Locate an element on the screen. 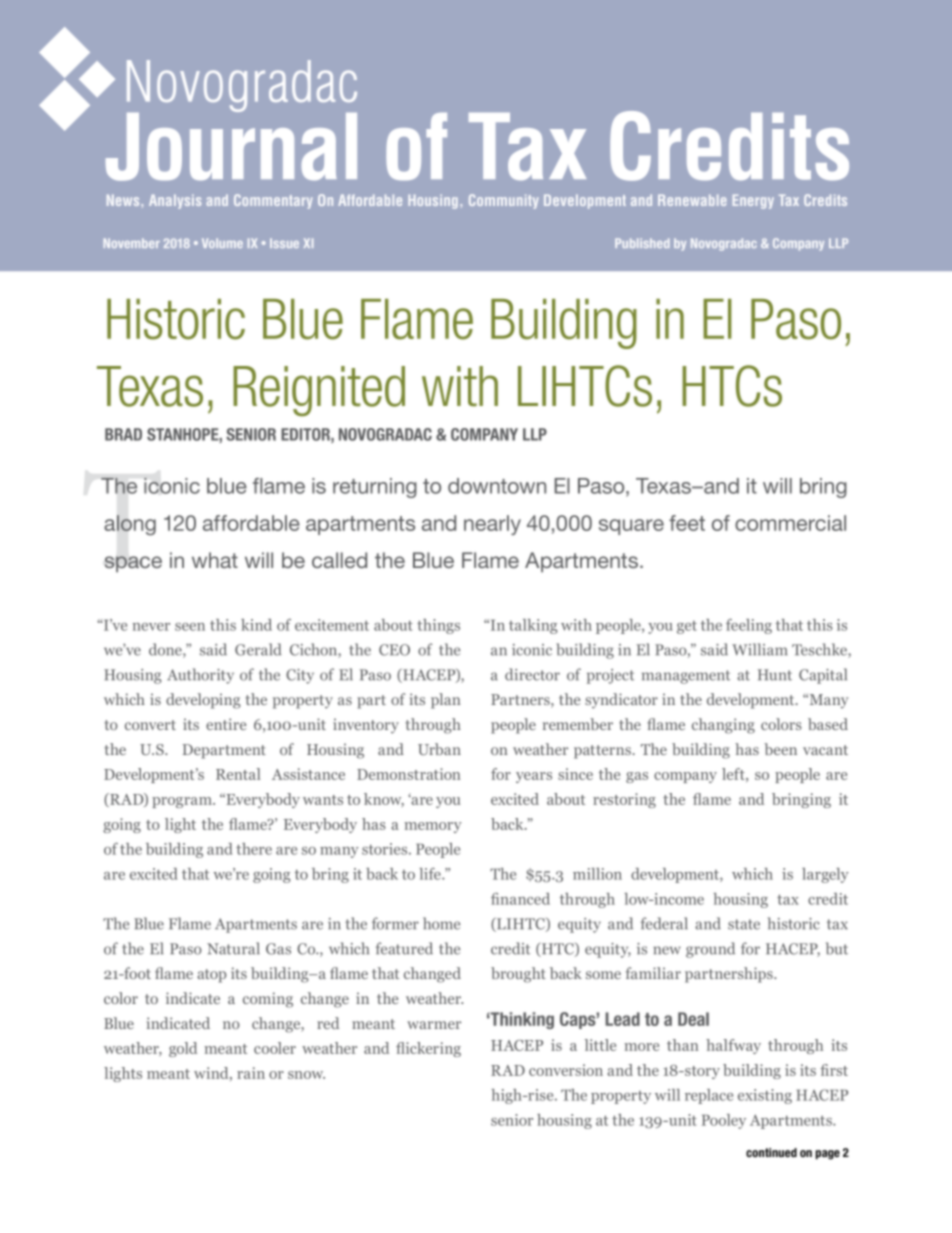 The height and width of the screenshot is (1233, 952). plan is located at coordinates (446, 701).
